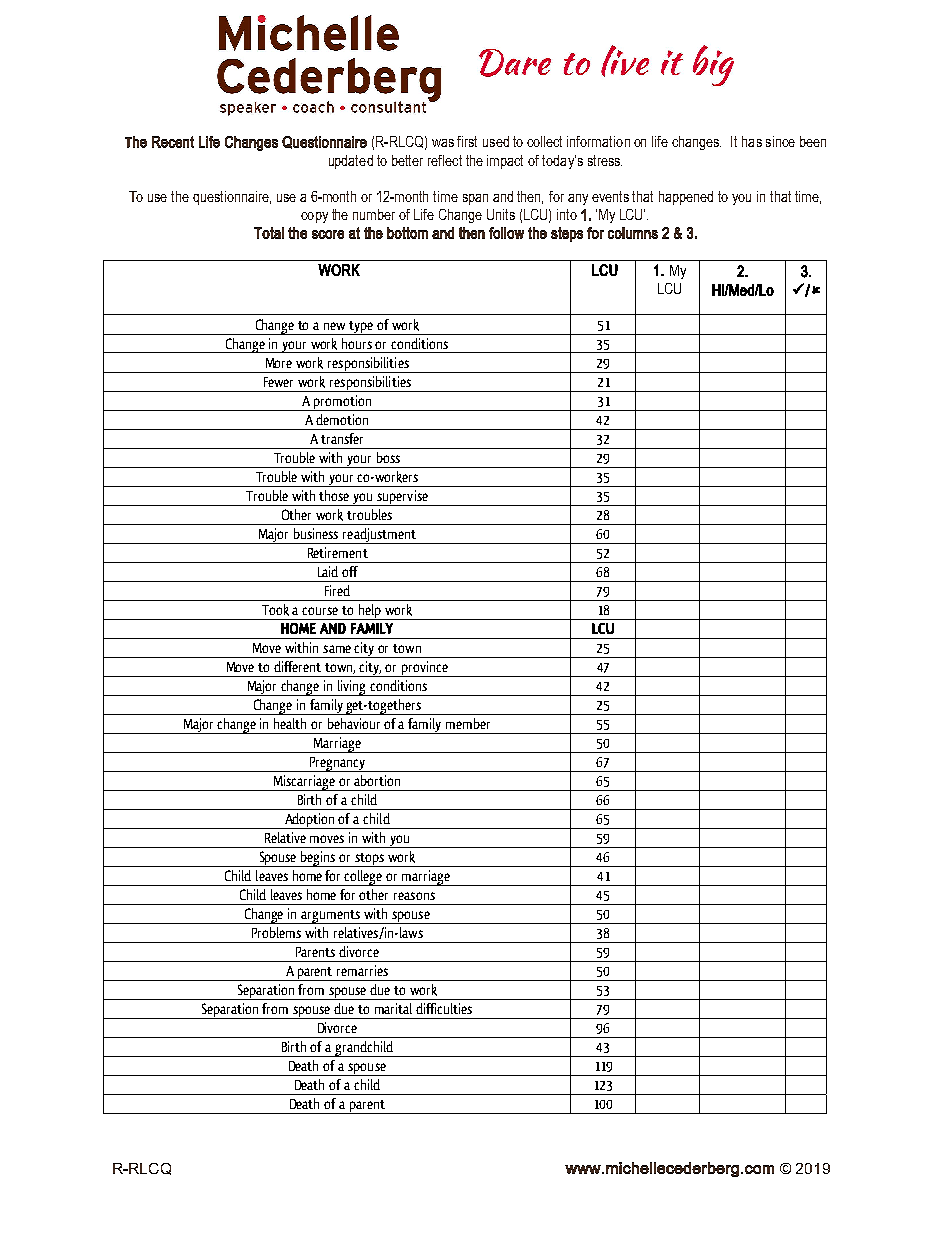 Image resolution: width=952 pixels, height=1233 pixels. What do you see at coordinates (318, 859) in the screenshot?
I see `begins` at bounding box center [318, 859].
